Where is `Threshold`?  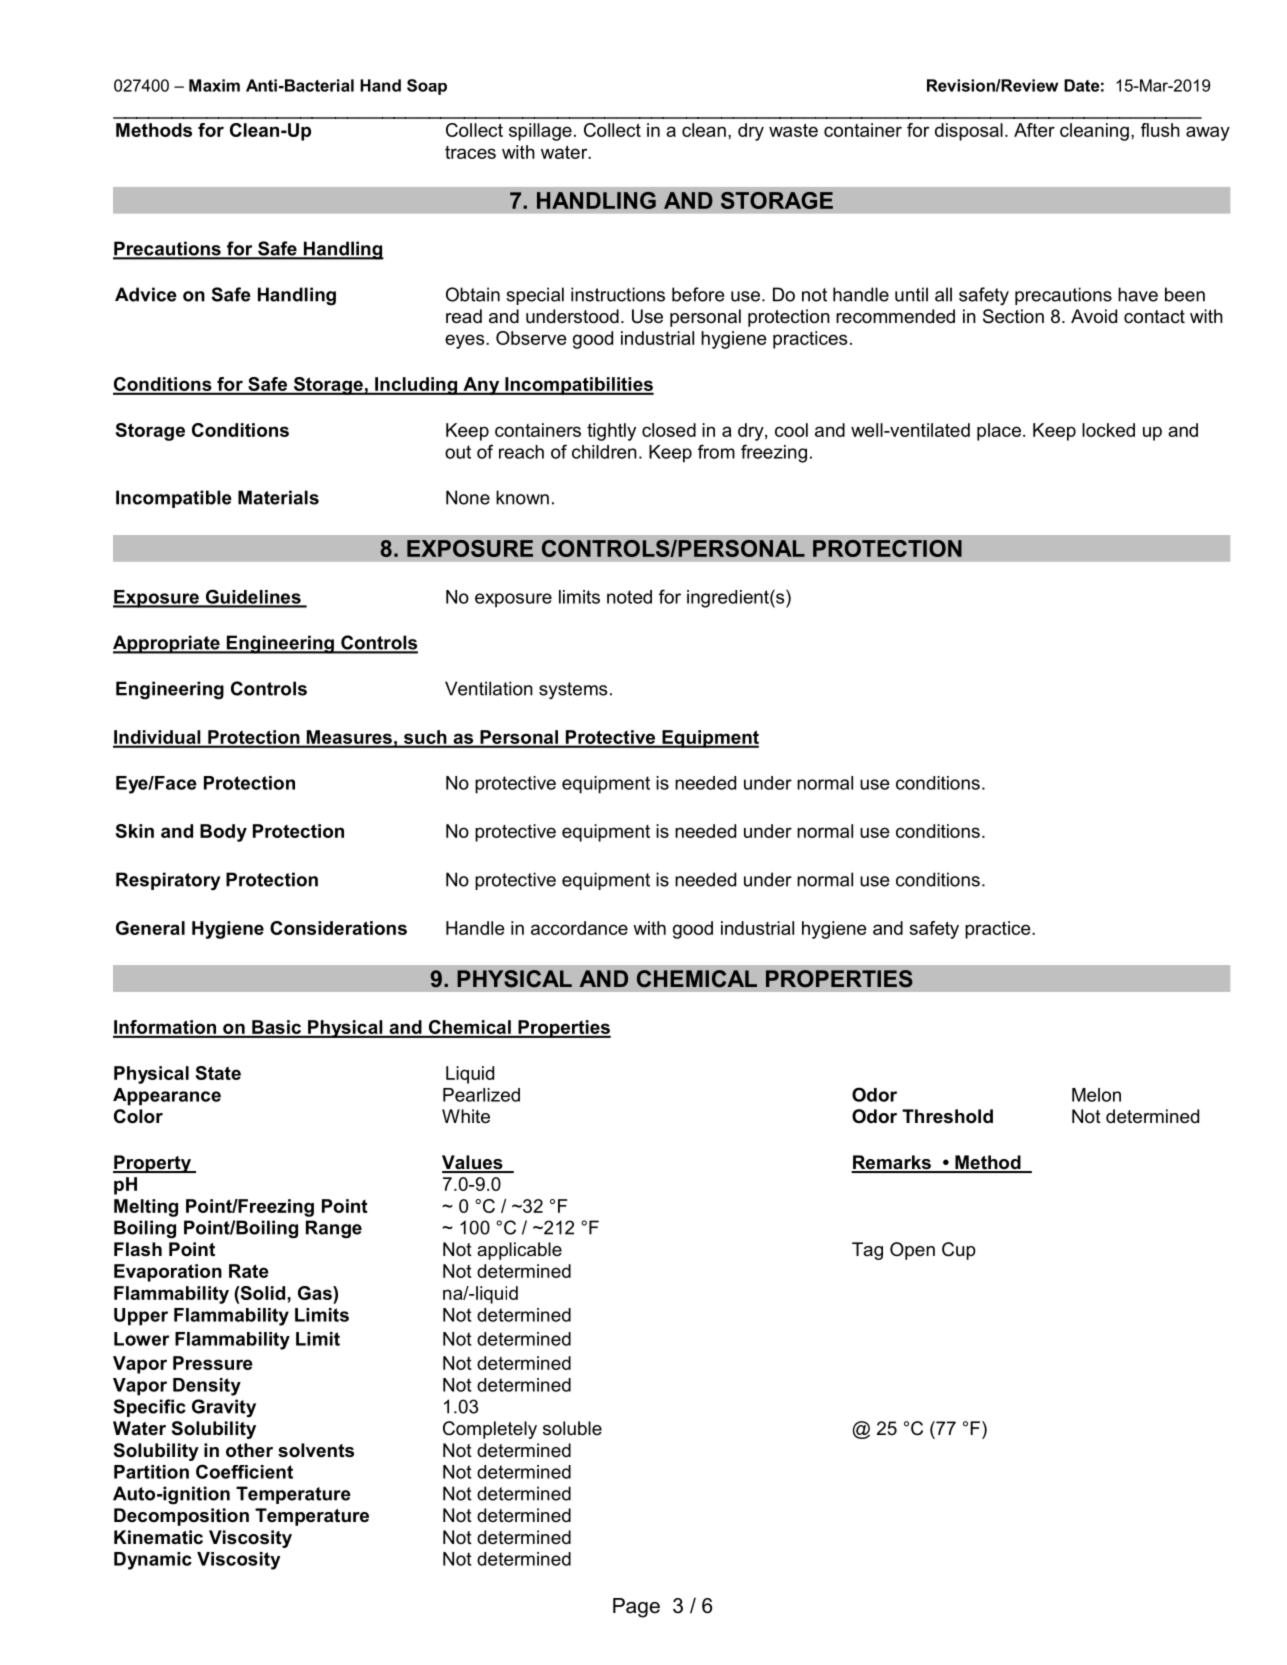
Threshold is located at coordinates (947, 1116).
